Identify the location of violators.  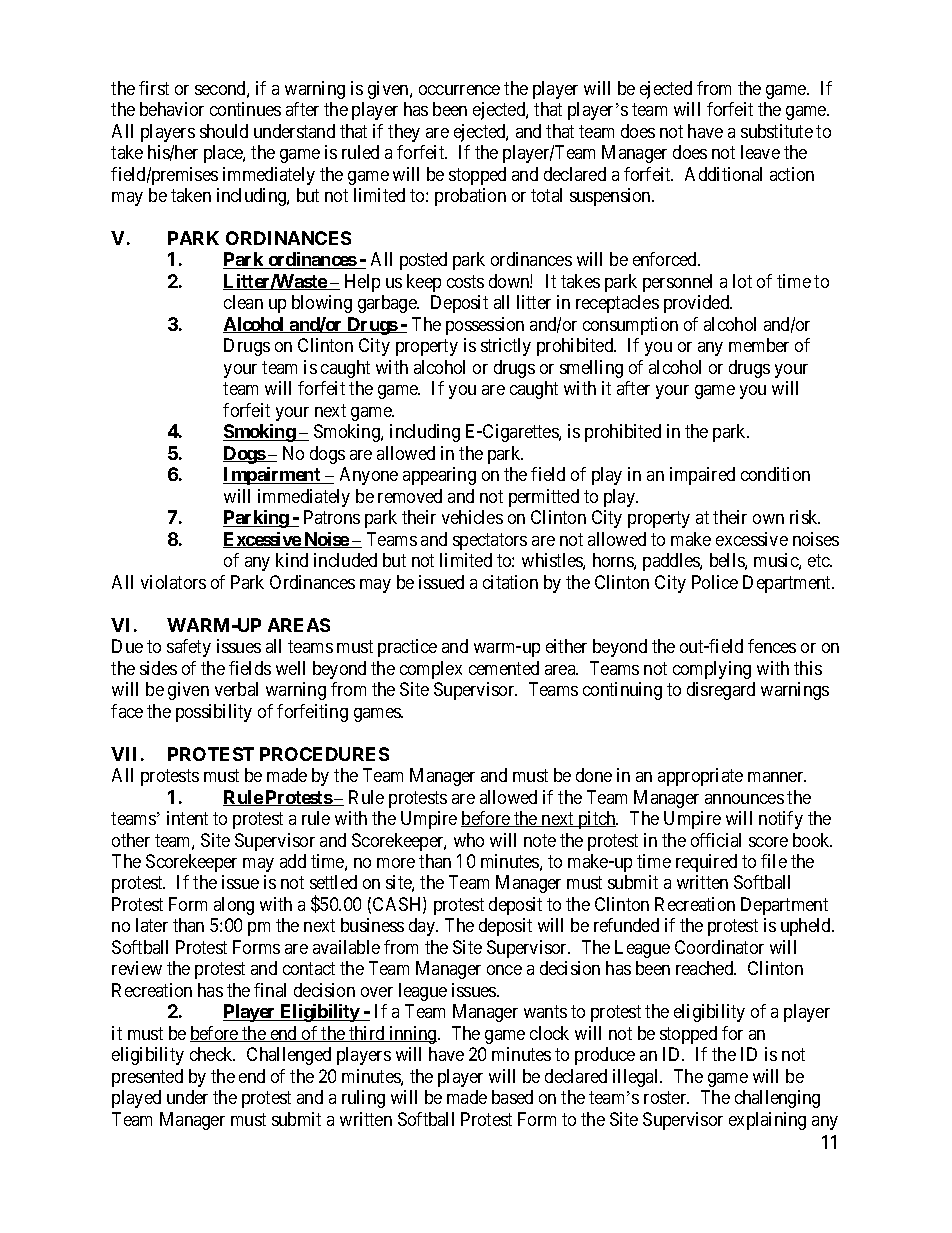
(173, 582).
